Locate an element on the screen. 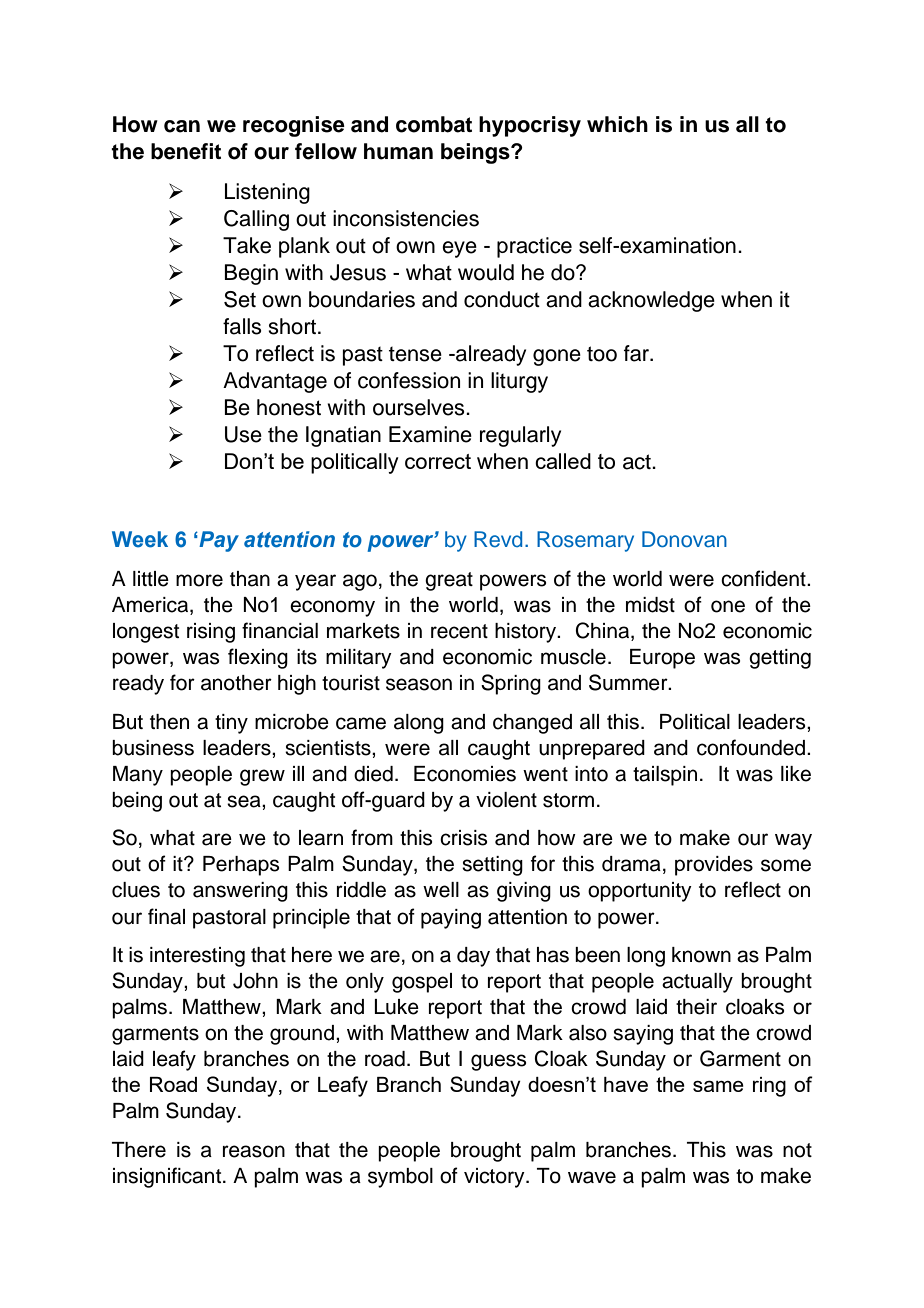  rising is located at coordinates (211, 633).
